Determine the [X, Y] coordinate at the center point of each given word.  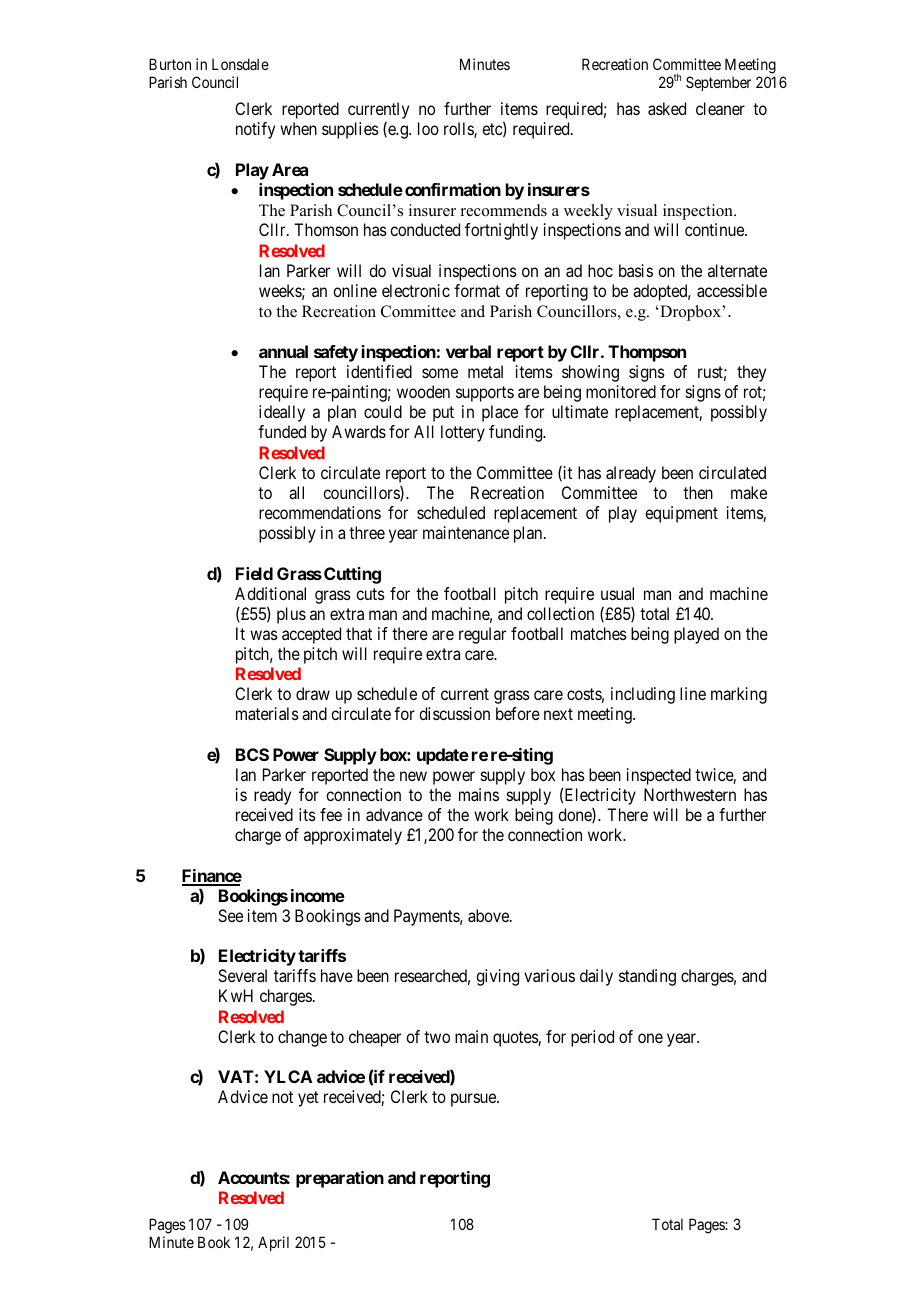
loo [428, 128]
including [643, 695]
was [264, 635]
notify [255, 130]
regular [482, 635]
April [273, 1243]
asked [667, 108]
